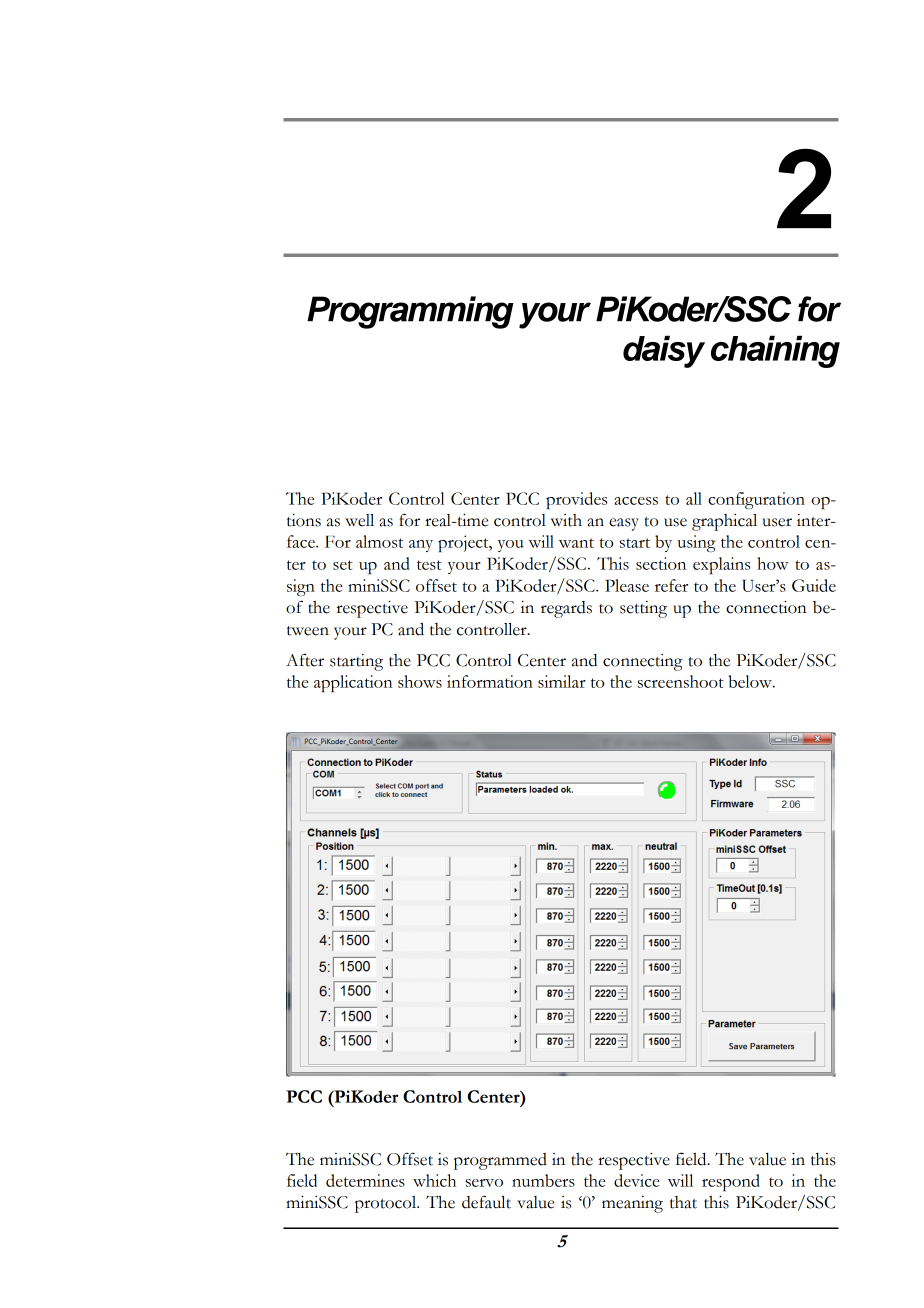 This screenshot has width=924, height=1308. Describe the element at coordinates (365, 1180) in the screenshot. I see `determines` at that location.
